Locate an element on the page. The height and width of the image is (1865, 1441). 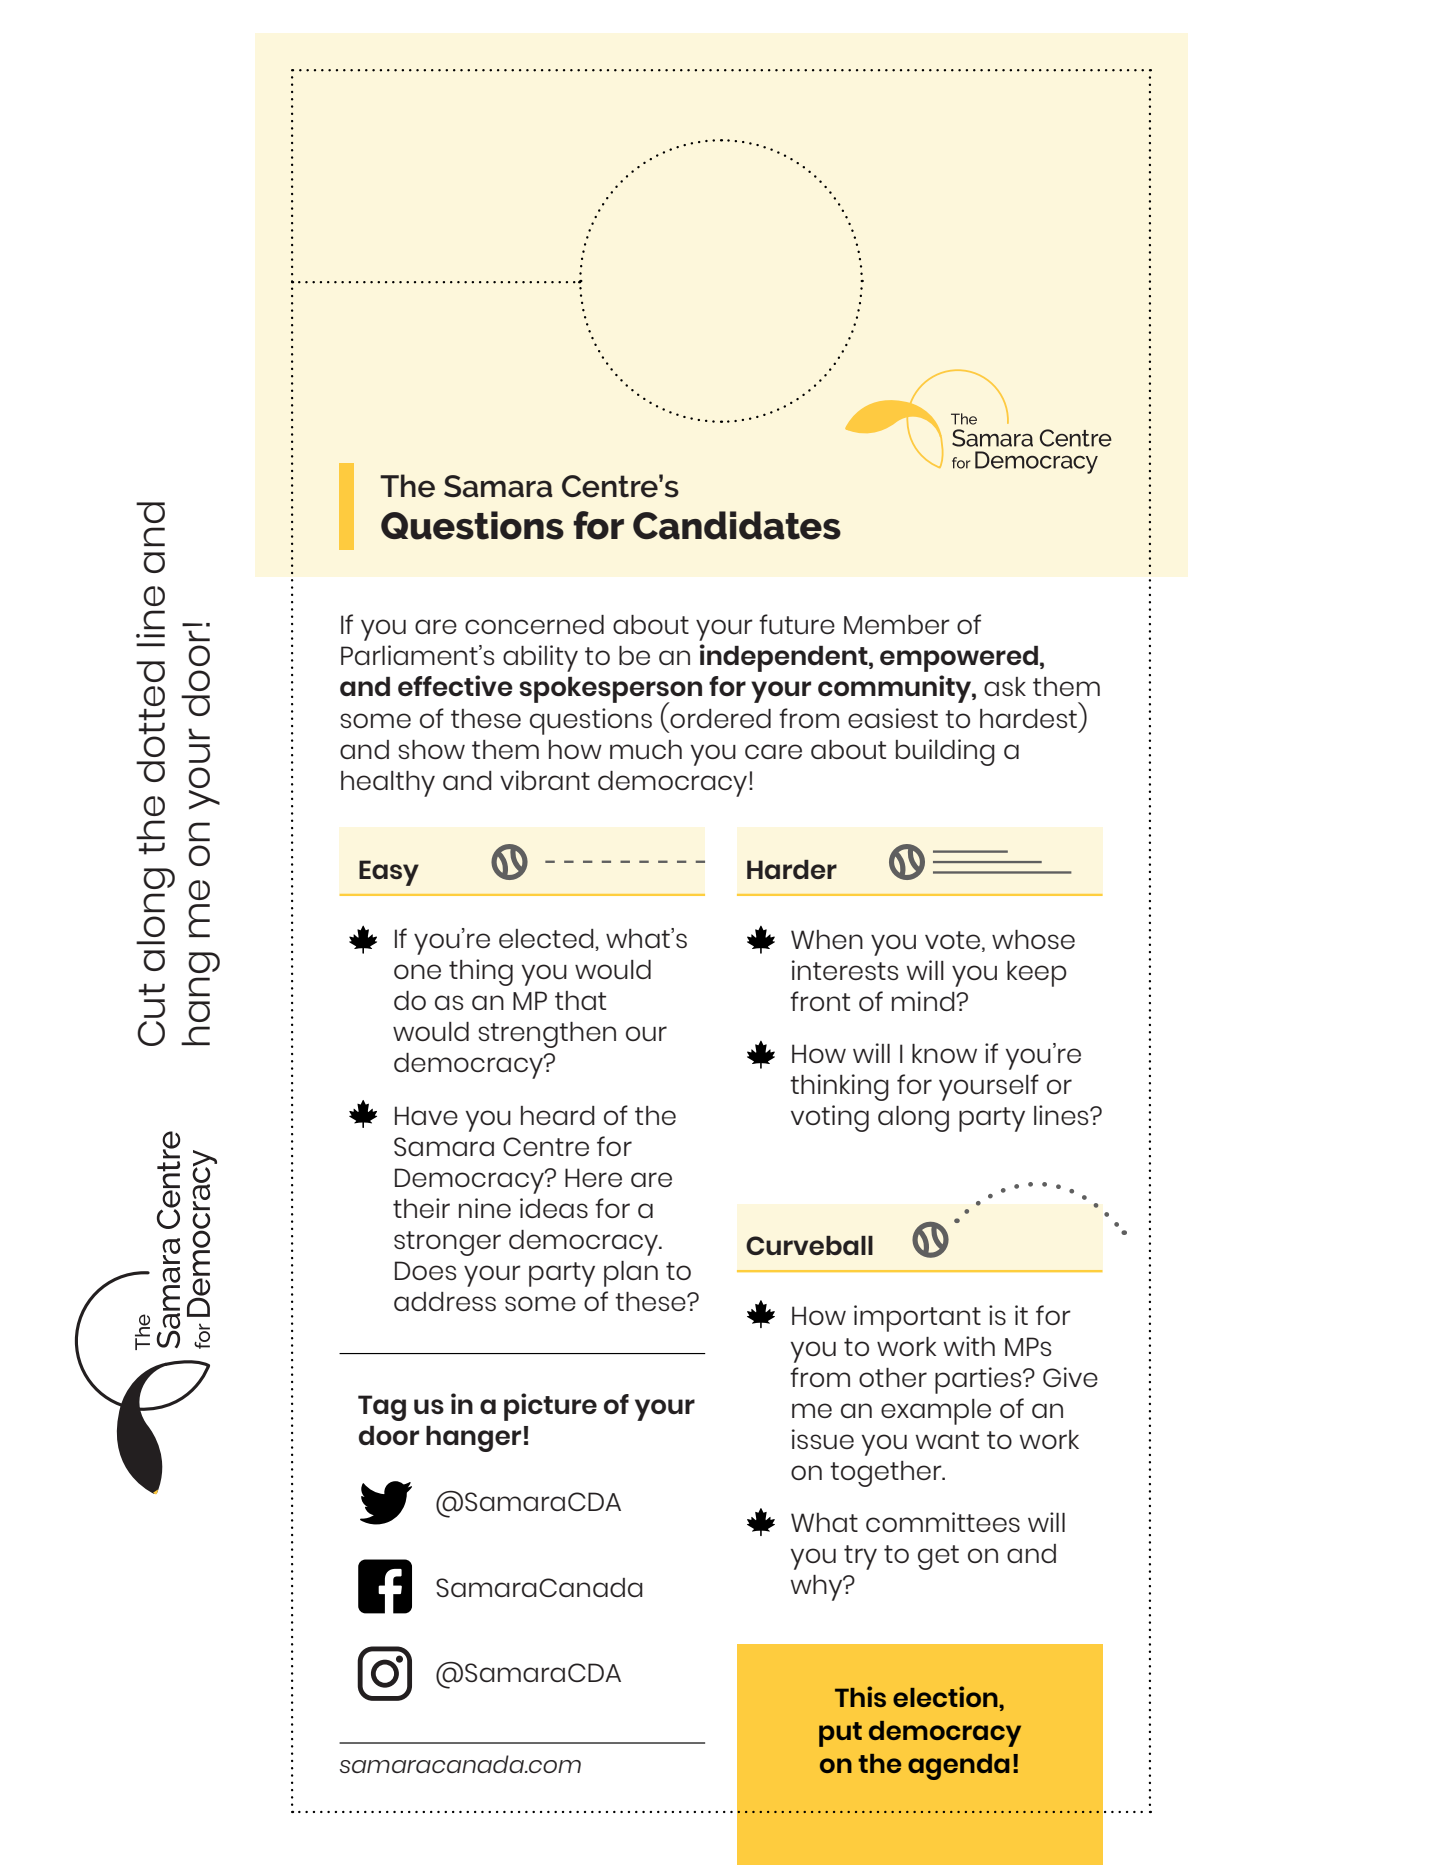
Tag is located at coordinates (382, 1408).
